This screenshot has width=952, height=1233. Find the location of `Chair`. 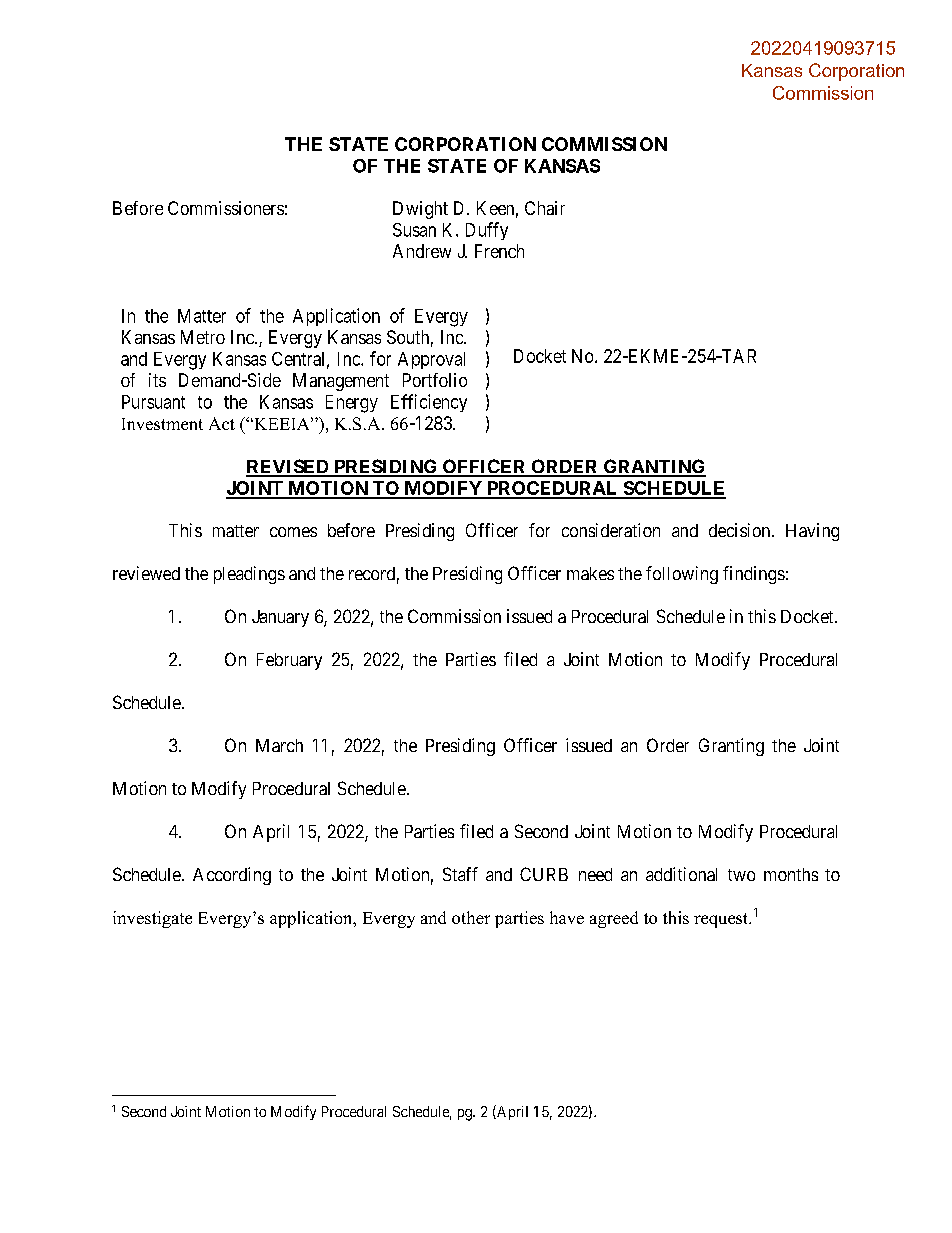

Chair is located at coordinates (545, 208).
